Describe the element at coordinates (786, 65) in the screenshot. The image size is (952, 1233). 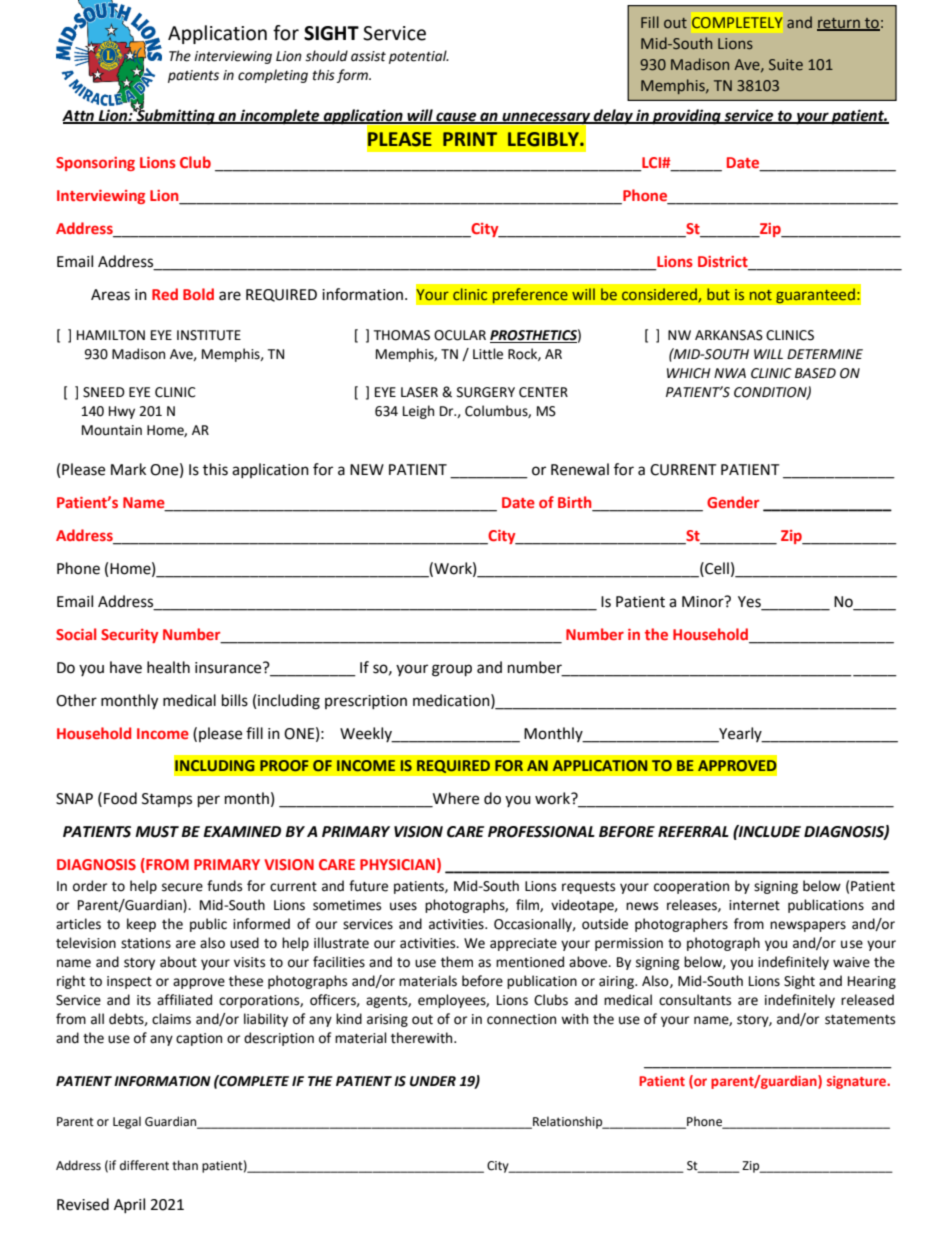
I see `Suite` at that location.
